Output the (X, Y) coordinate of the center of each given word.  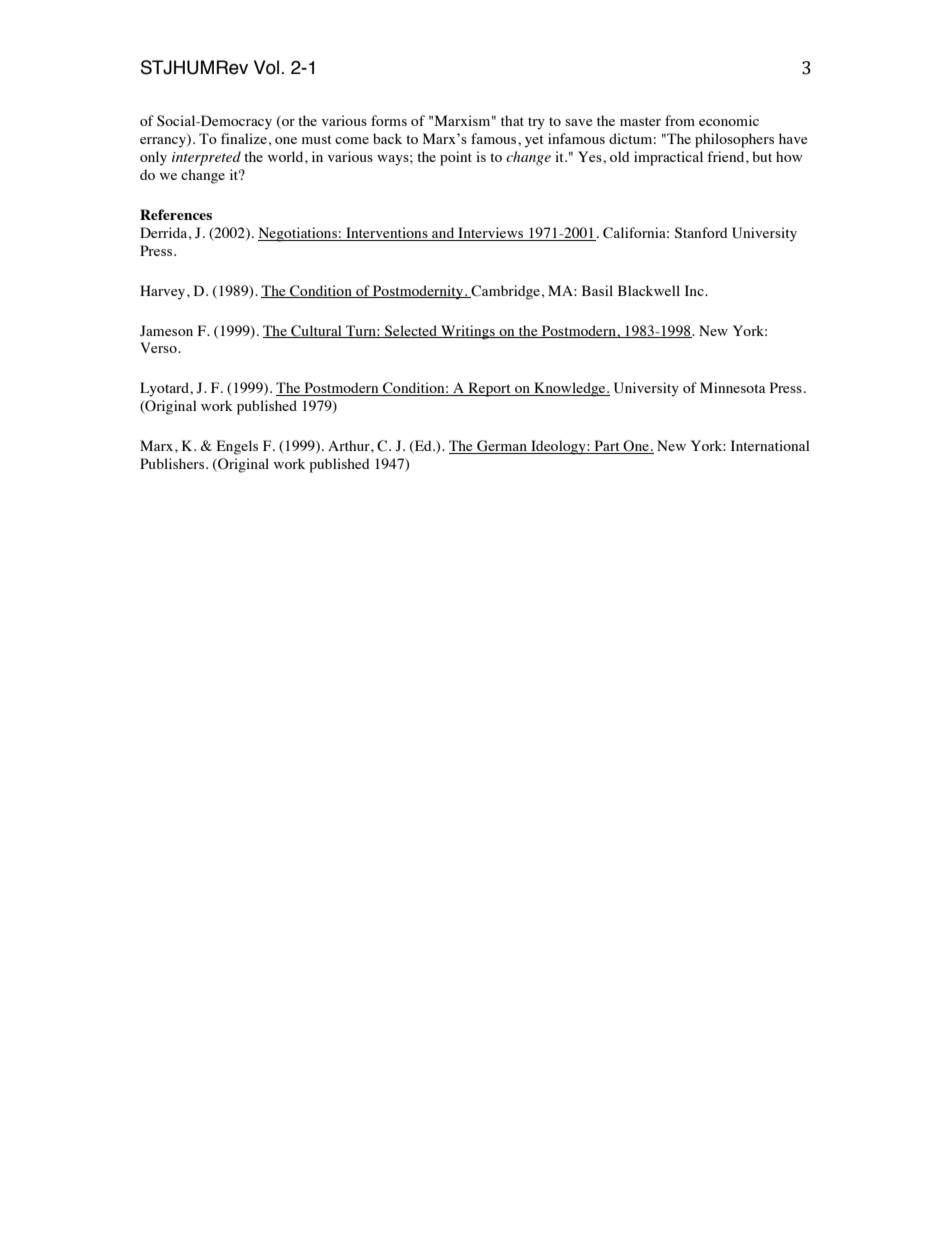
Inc (695, 290)
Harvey (164, 292)
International (770, 445)
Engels (237, 447)
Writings (468, 332)
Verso (159, 347)
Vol (268, 67)
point (456, 158)
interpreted (206, 158)
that (512, 120)
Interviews (491, 234)
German (502, 447)
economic (729, 120)
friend (727, 156)
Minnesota (733, 387)
